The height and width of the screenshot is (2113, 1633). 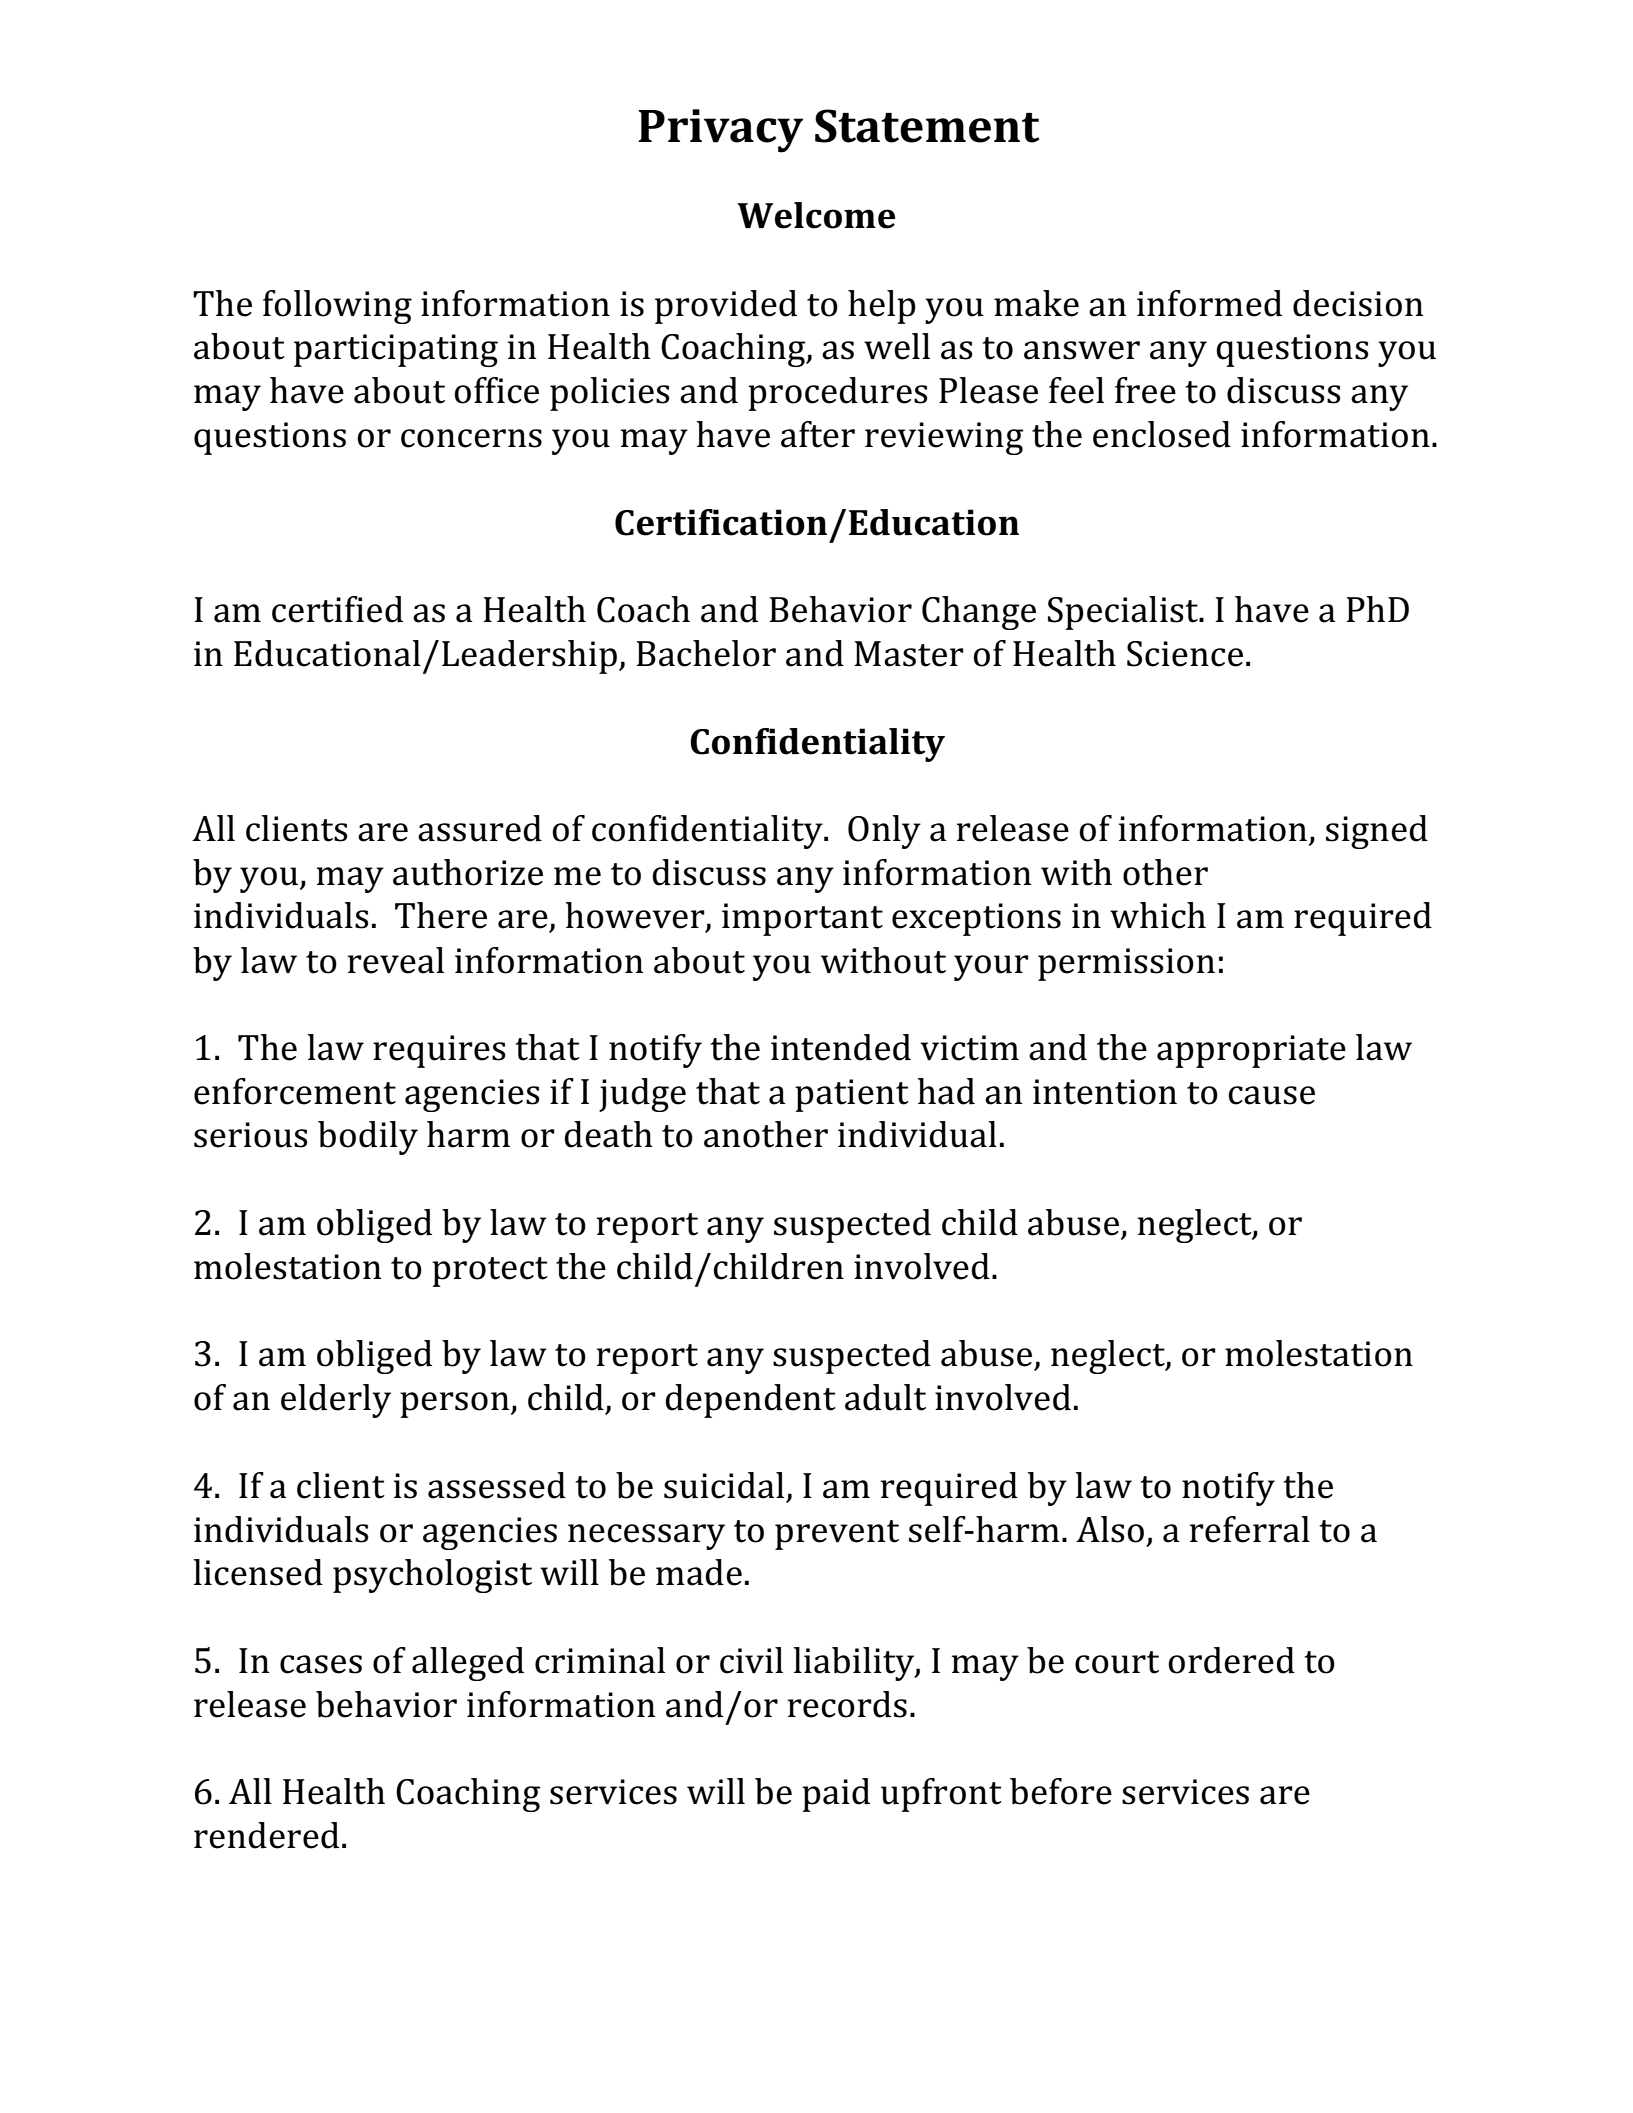 What do you see at coordinates (337, 307) in the screenshot?
I see `following` at bounding box center [337, 307].
